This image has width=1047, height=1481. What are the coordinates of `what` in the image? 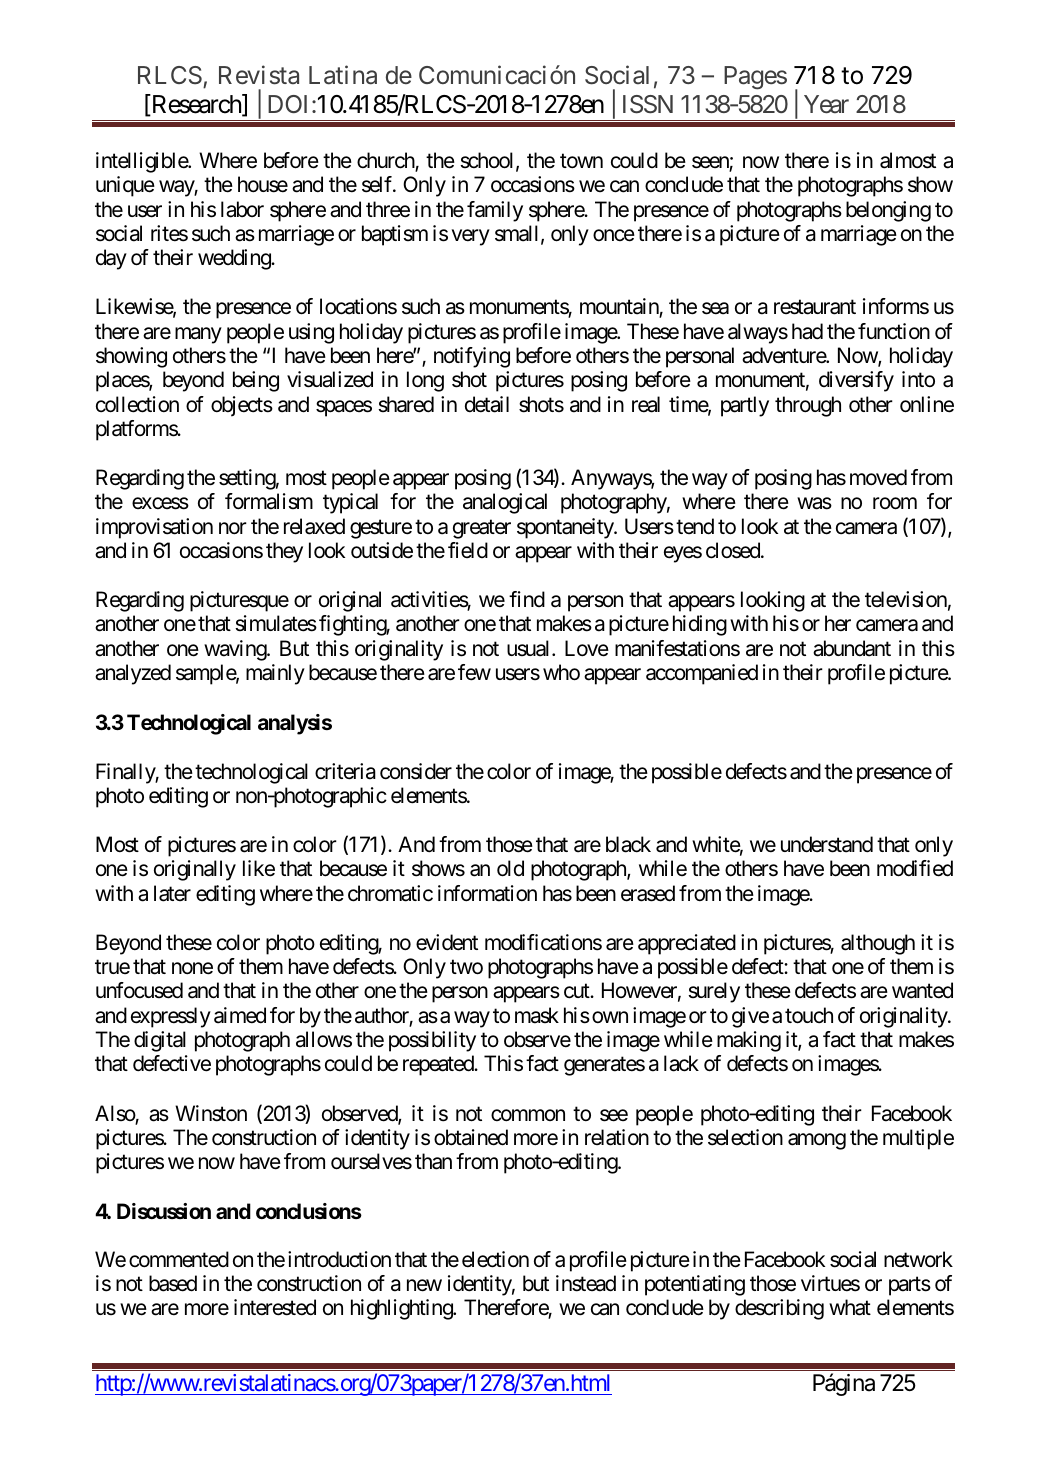 It's located at (850, 1307).
